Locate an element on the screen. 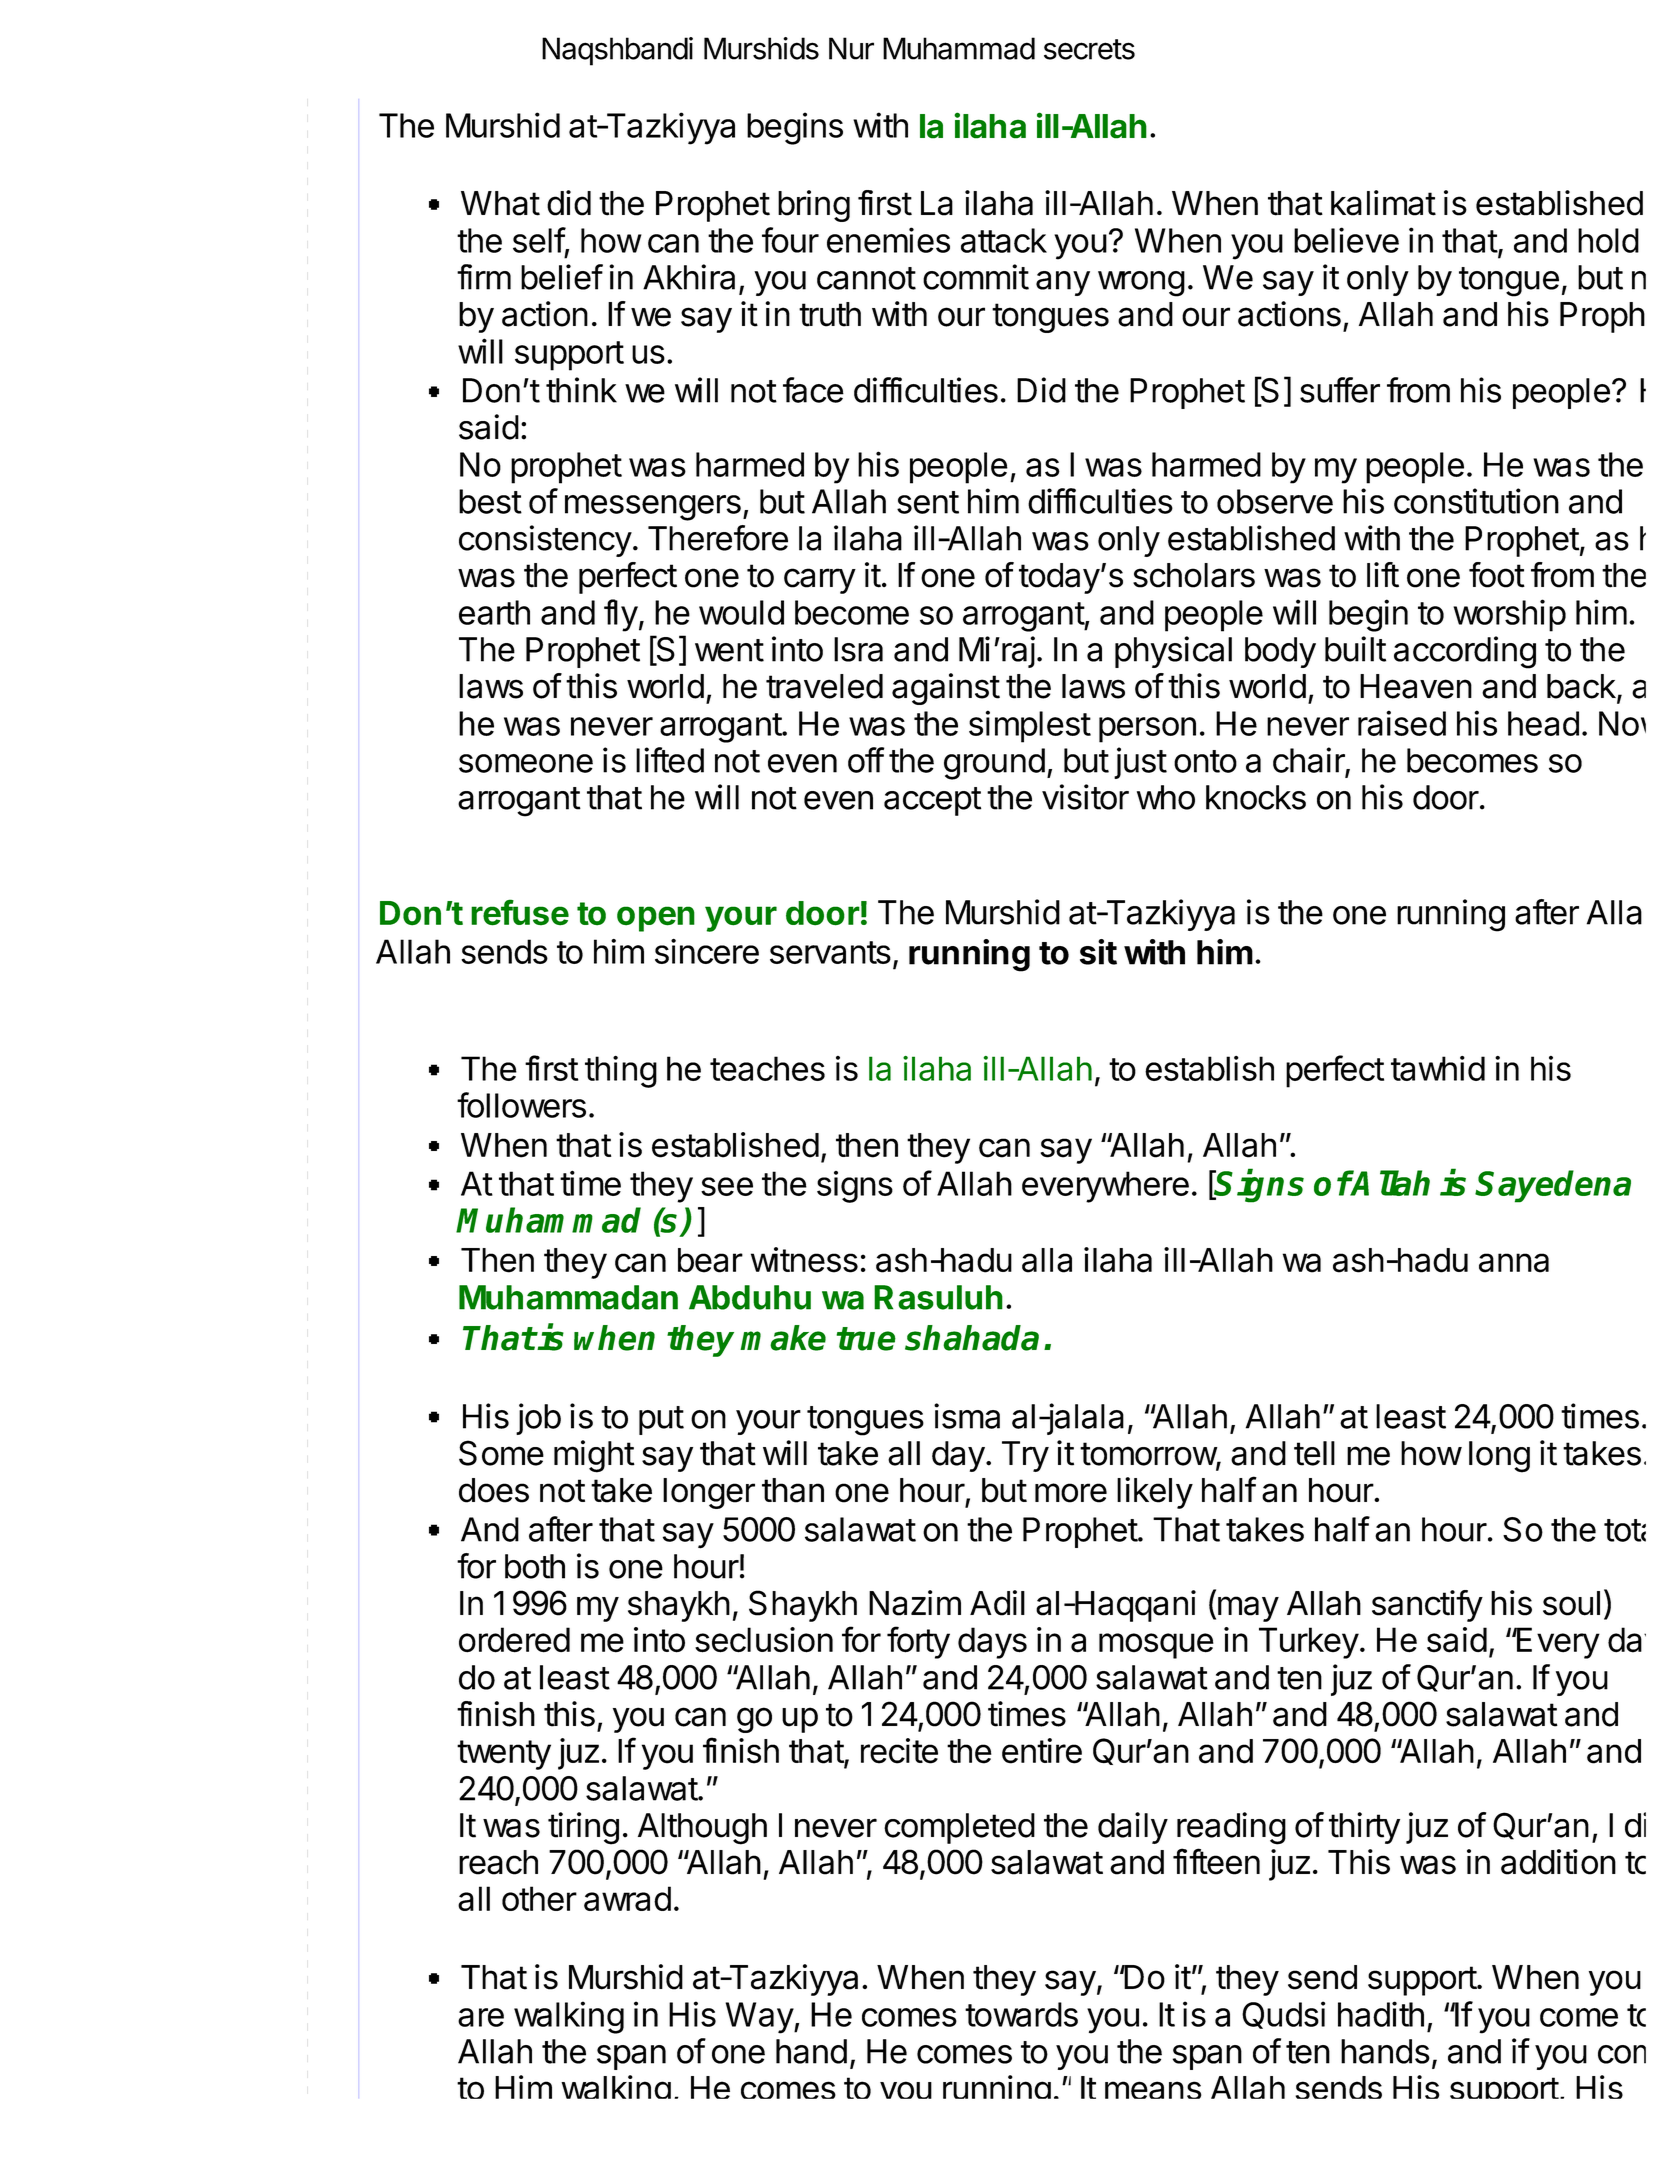 The width and height of the screenshot is (1676, 2169). followers is located at coordinates (521, 1105).
